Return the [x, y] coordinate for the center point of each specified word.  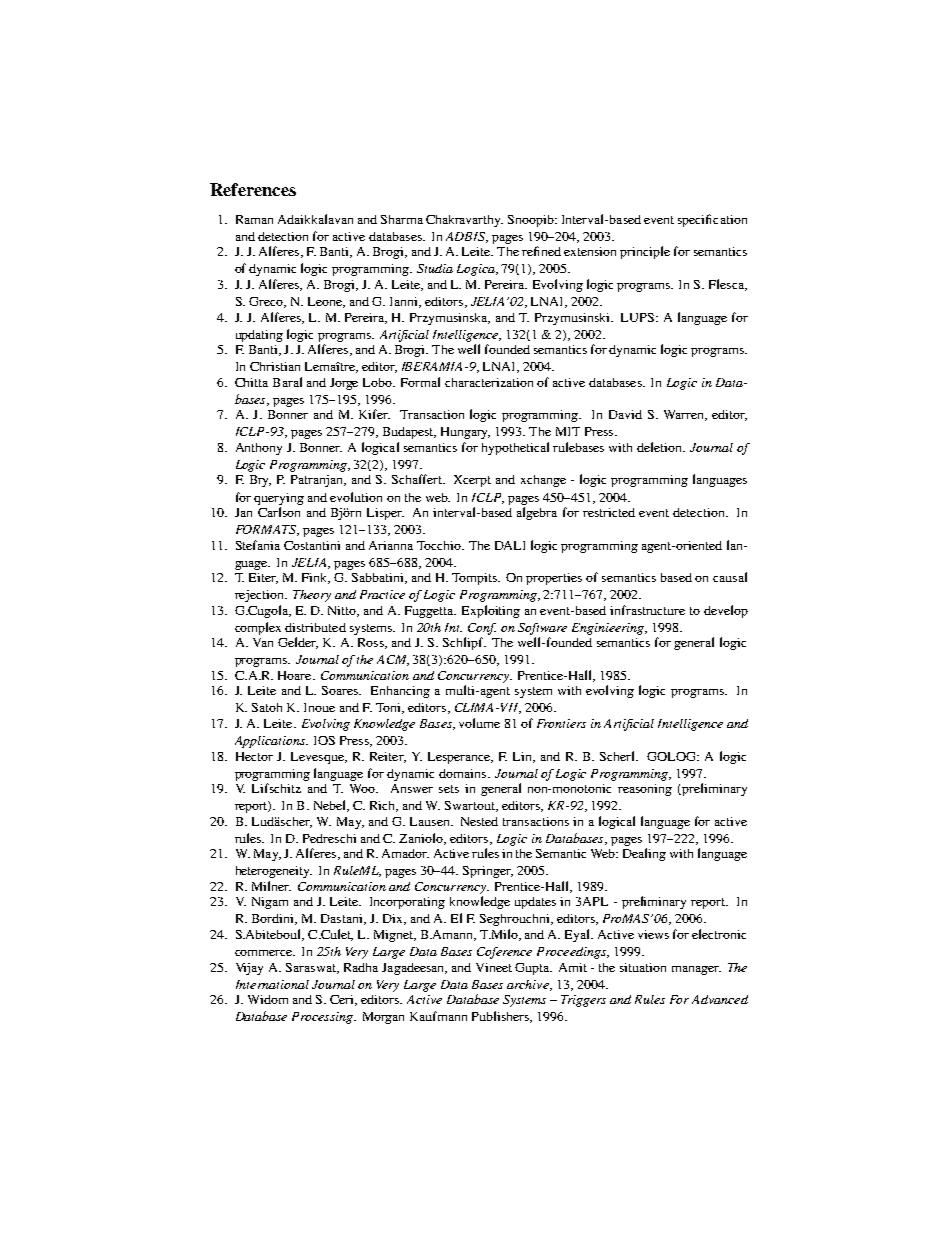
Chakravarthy [464, 221]
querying [279, 499]
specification [712, 220]
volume [479, 723]
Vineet [494, 967]
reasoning [645, 790]
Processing [323, 1018]
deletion [660, 447]
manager [696, 970]
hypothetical [515, 448]
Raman [254, 219]
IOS [324, 740]
